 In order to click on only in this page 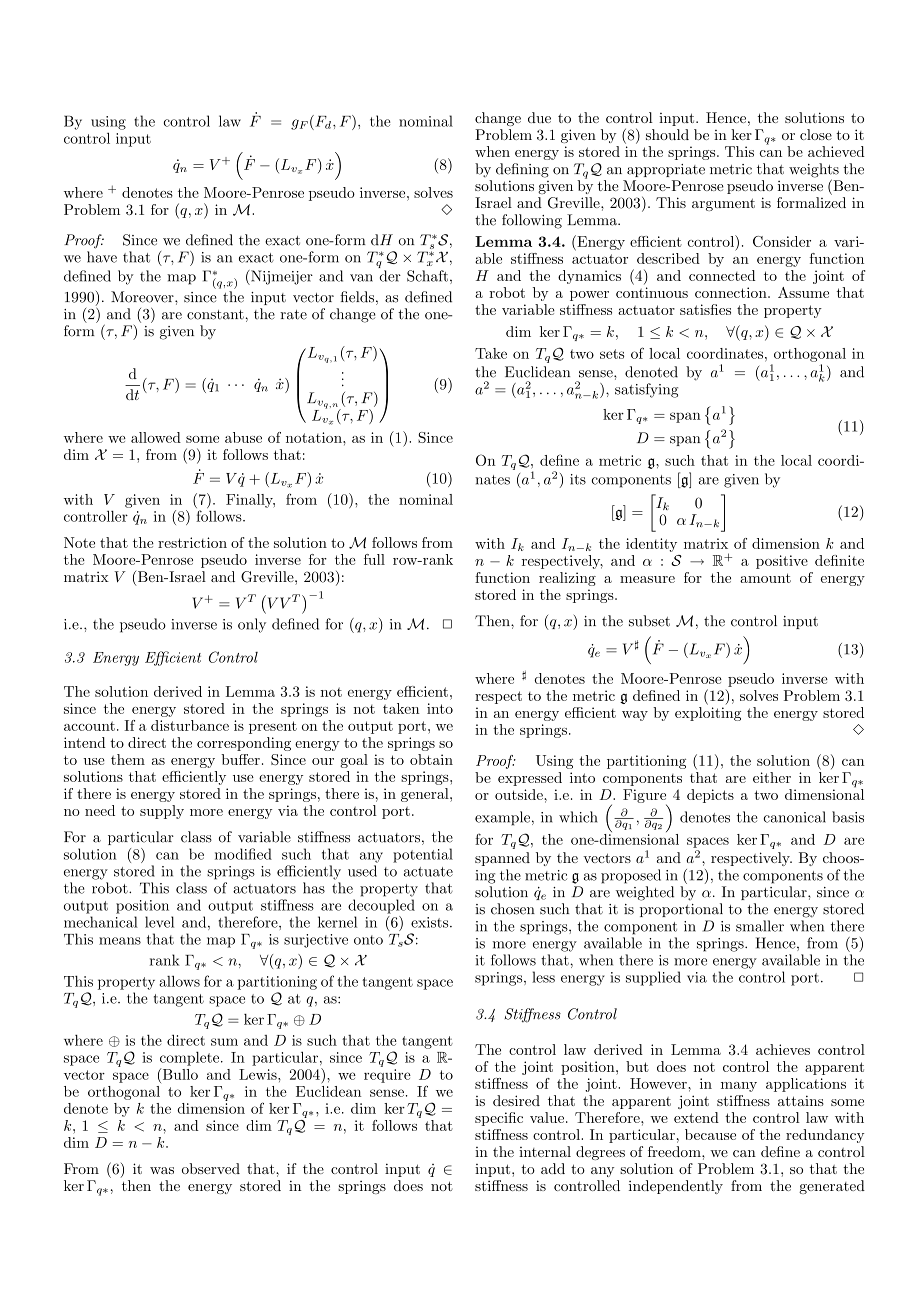, I will do `click(252, 625)`.
